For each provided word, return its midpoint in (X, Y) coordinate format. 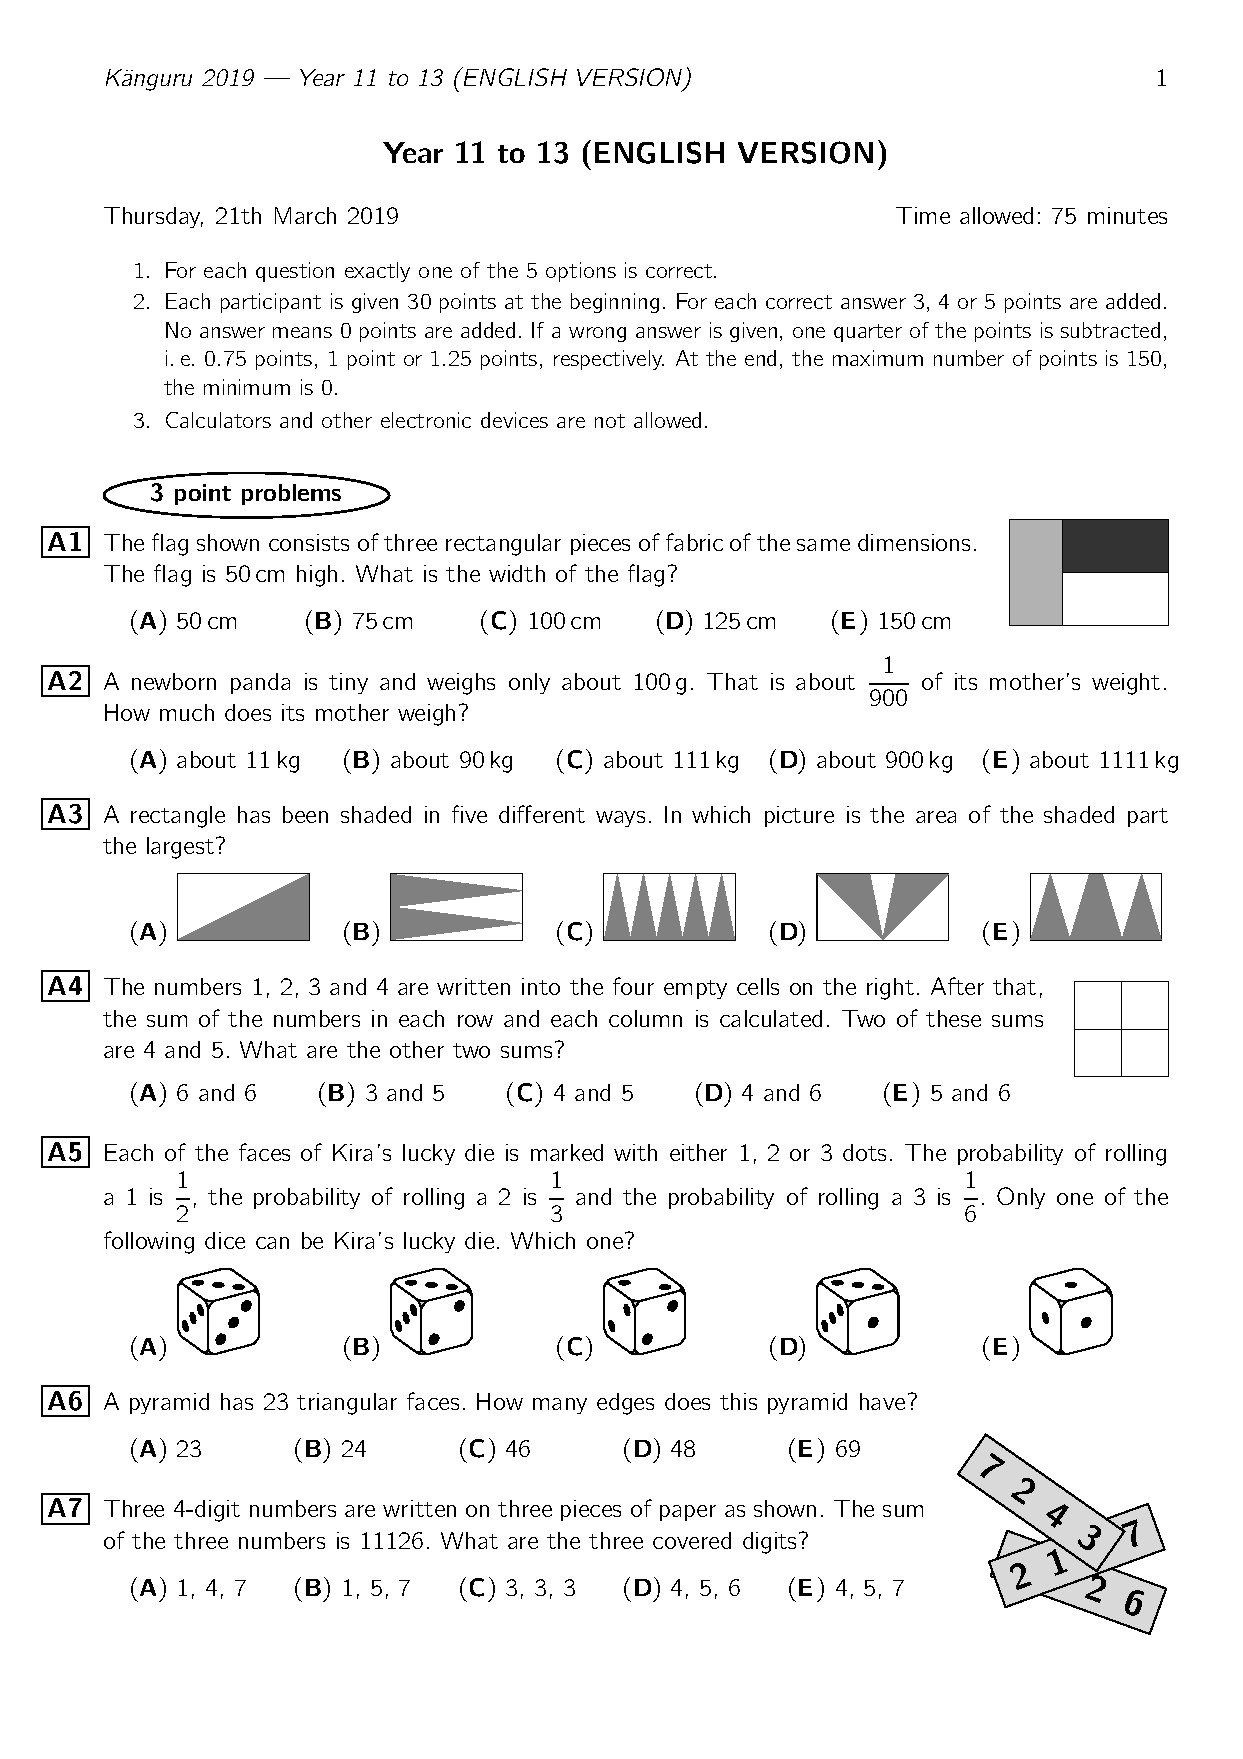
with (635, 1152)
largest (182, 848)
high (317, 576)
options (581, 272)
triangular (347, 1404)
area (936, 817)
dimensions (914, 542)
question (295, 272)
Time (923, 215)
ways (620, 819)
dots (864, 1152)
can (272, 1243)
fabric (694, 542)
